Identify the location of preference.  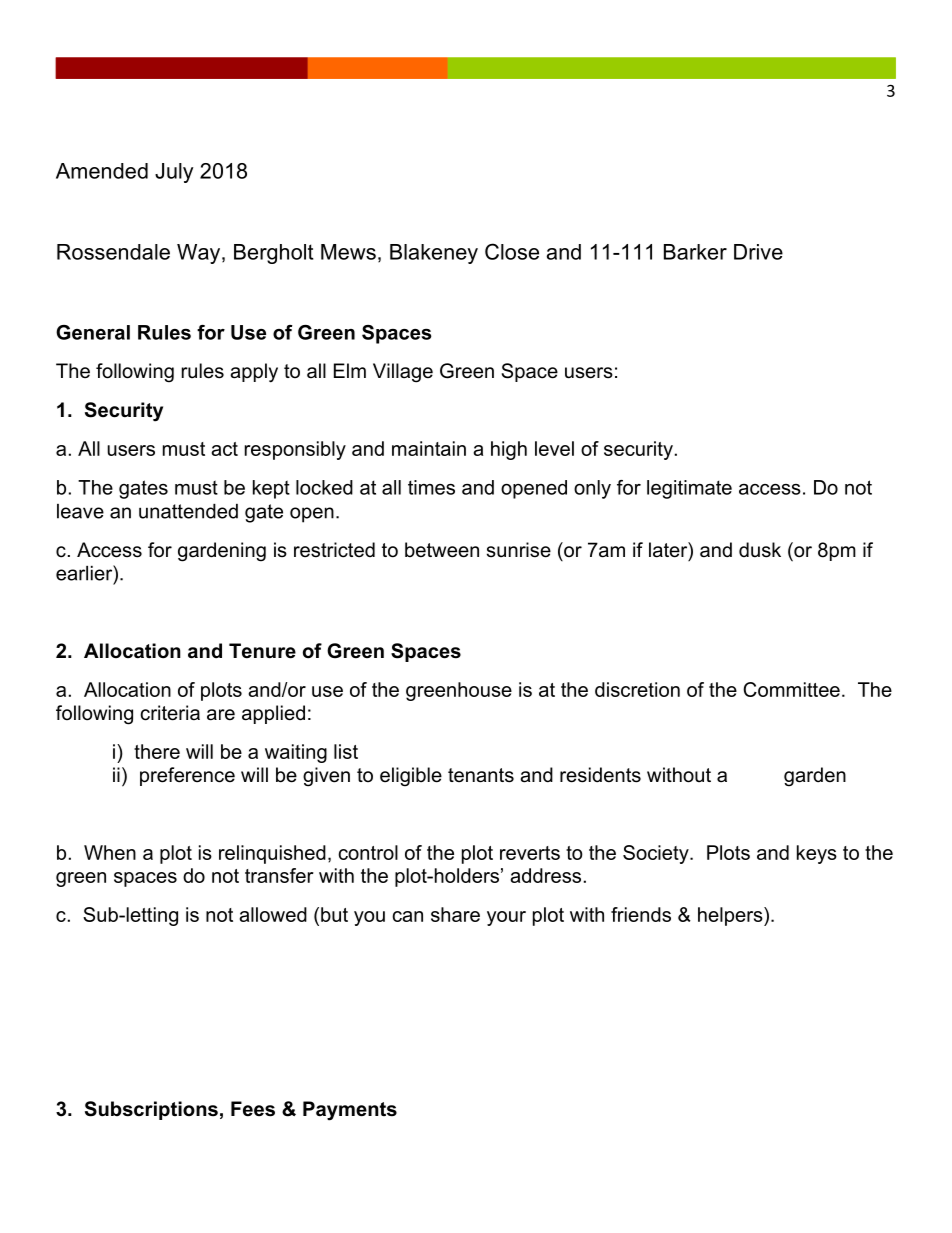
(187, 776).
